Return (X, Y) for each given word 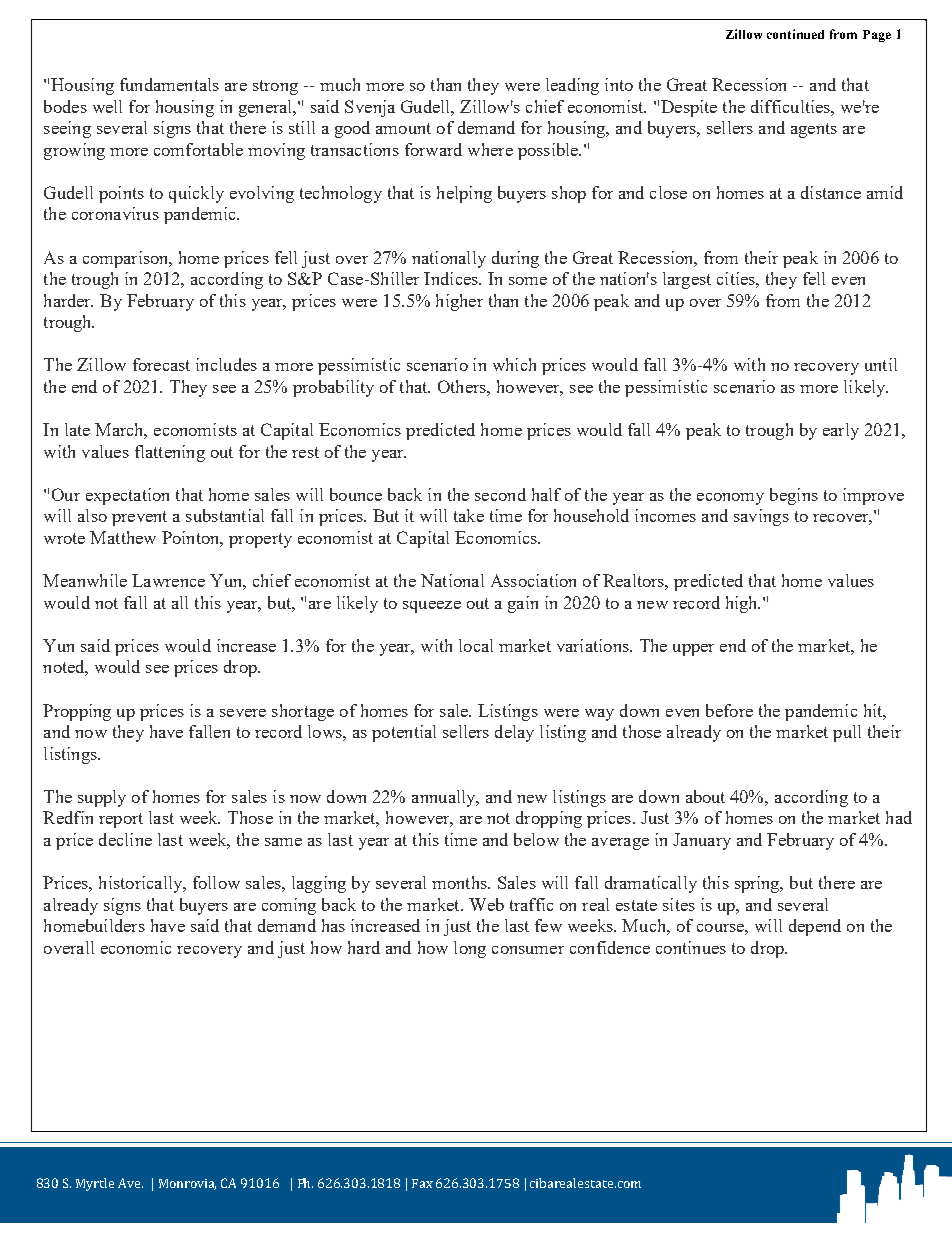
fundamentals (169, 84)
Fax (422, 1183)
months (460, 882)
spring (758, 884)
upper (693, 650)
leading (572, 86)
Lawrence (168, 580)
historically (142, 884)
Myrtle (95, 1184)
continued (795, 34)
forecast (161, 364)
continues (691, 947)
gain (523, 604)
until (881, 364)
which (514, 364)
